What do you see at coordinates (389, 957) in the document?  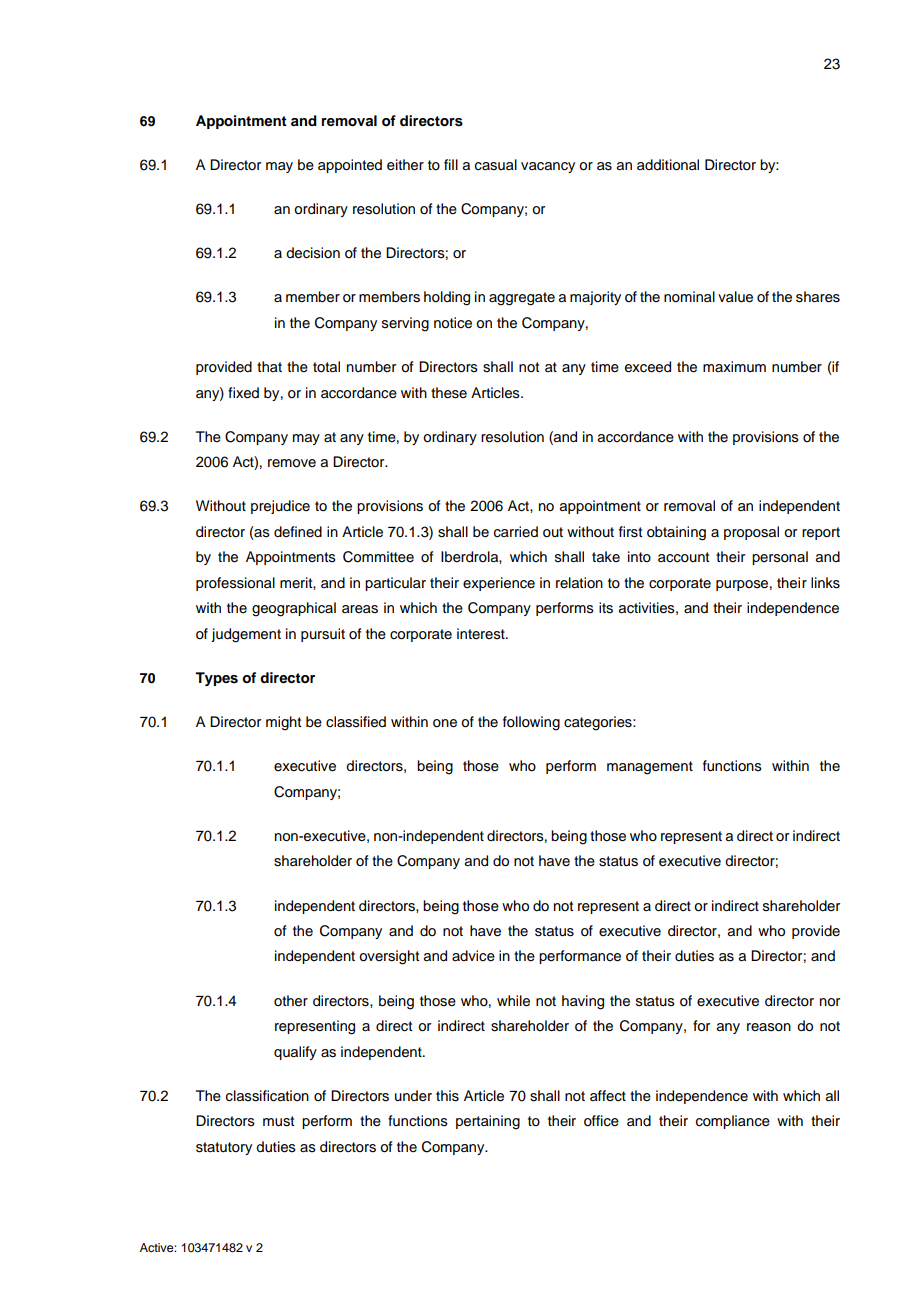 I see `oversight` at bounding box center [389, 957].
